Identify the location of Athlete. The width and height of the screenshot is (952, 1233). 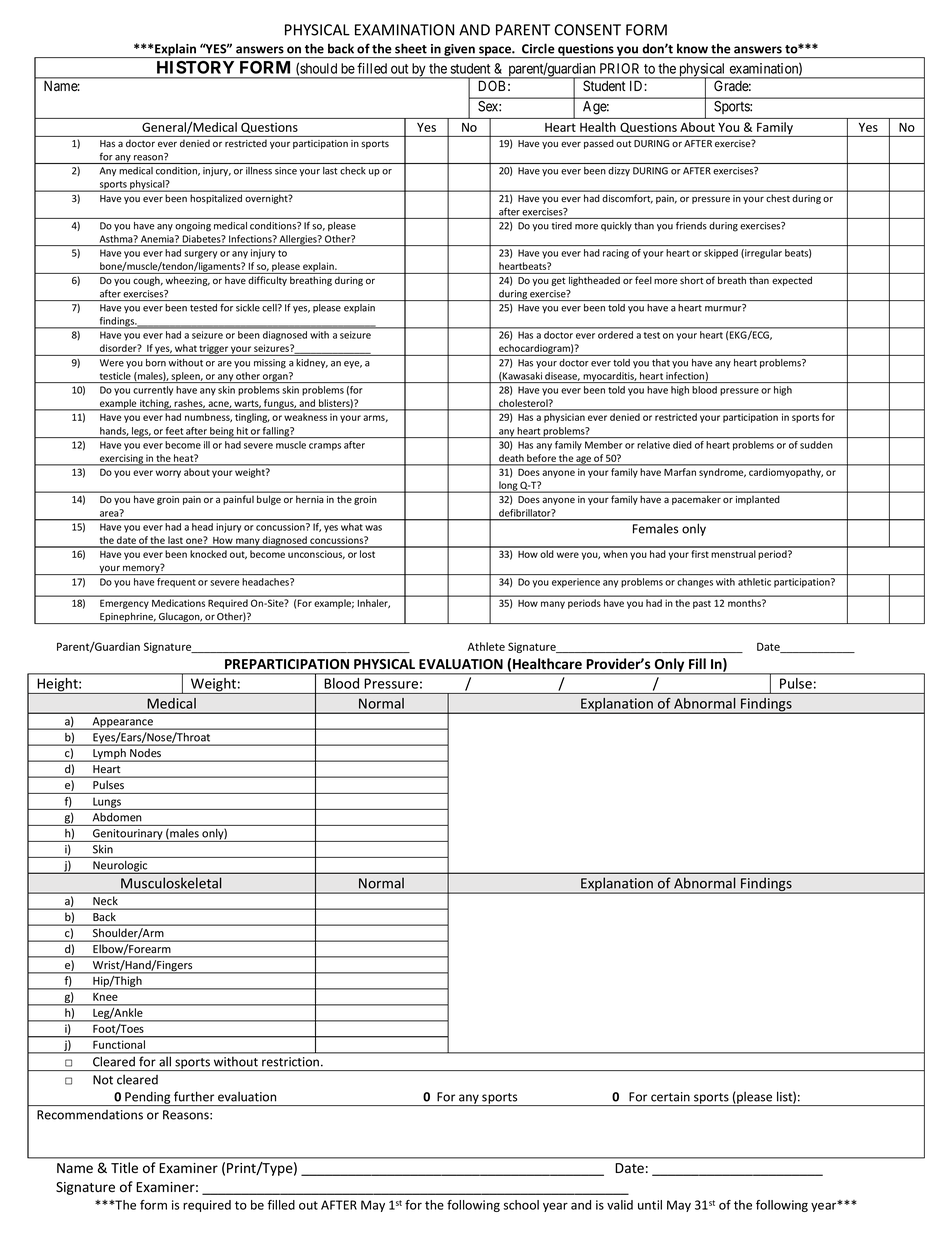
(486, 646).
